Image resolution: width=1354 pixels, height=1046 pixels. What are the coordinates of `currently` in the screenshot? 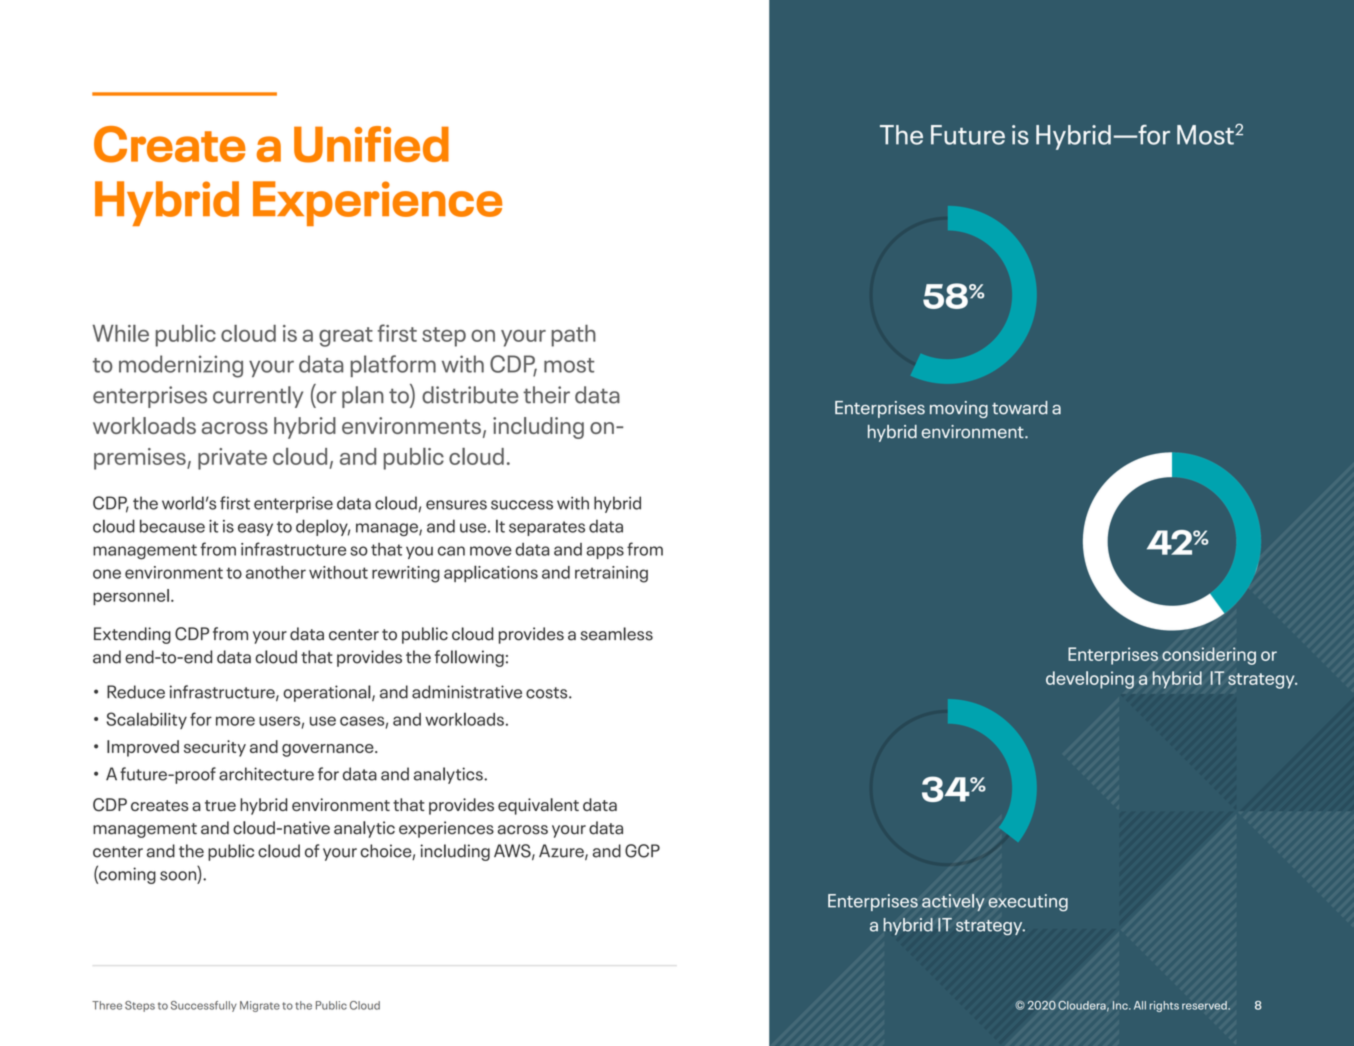 It's located at (258, 397).
